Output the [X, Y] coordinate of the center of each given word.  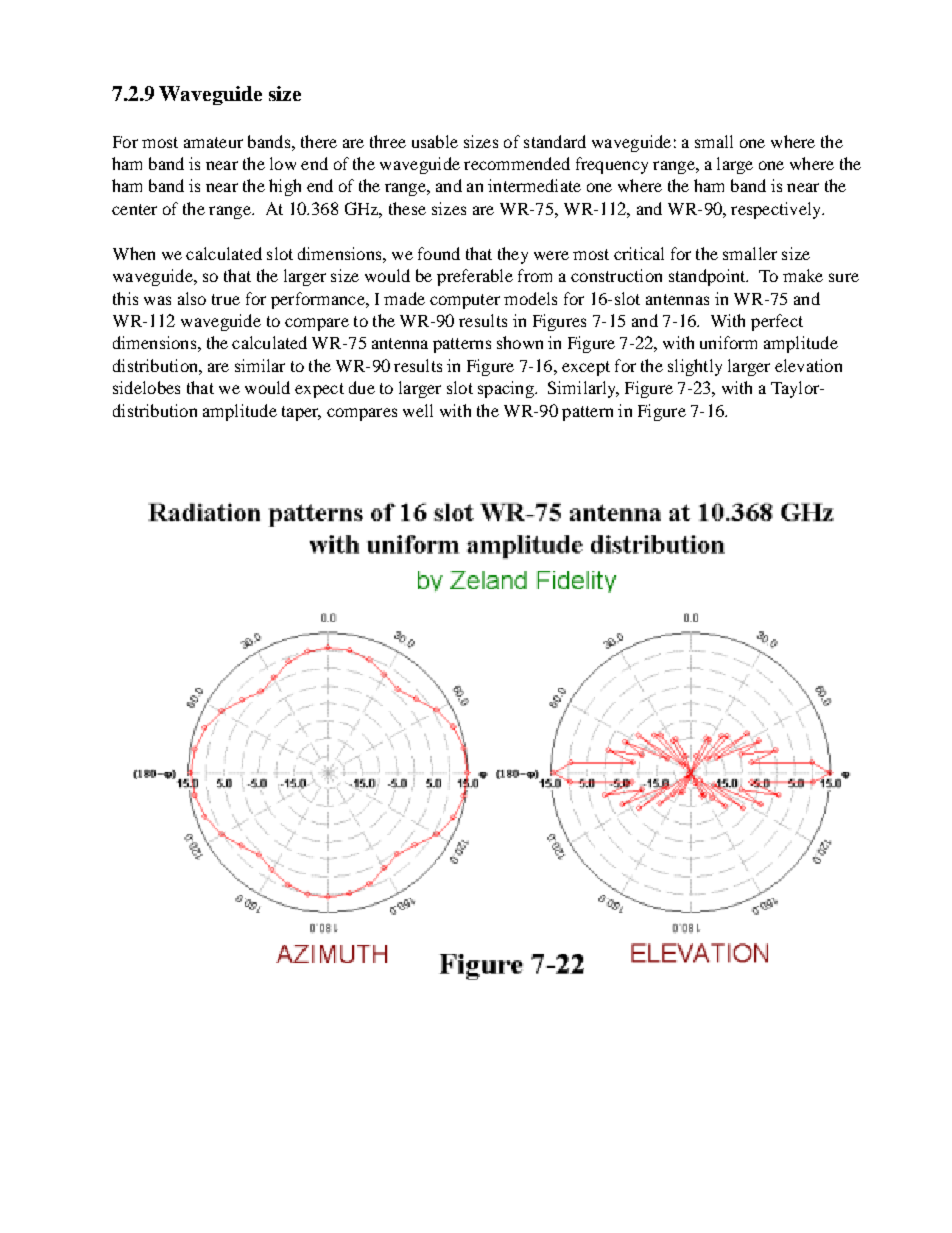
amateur [213, 142]
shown [520, 342]
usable [435, 141]
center [134, 209]
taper [301, 413]
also [192, 298]
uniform [728, 342]
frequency [612, 165]
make [803, 275]
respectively [777, 210]
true [226, 299]
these [407, 208]
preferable [475, 277]
